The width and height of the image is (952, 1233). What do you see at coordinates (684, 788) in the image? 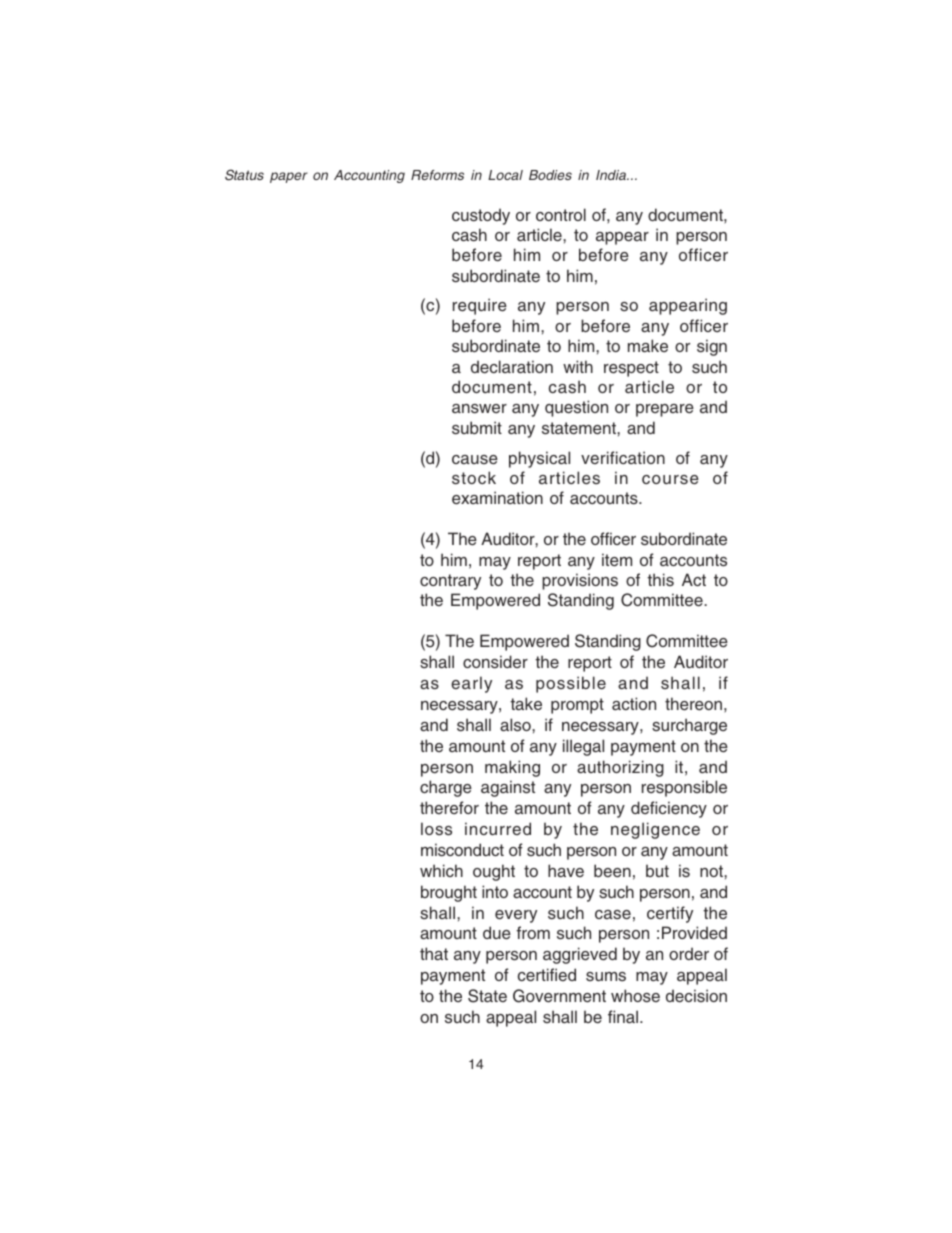
I see `responsible` at bounding box center [684, 788].
